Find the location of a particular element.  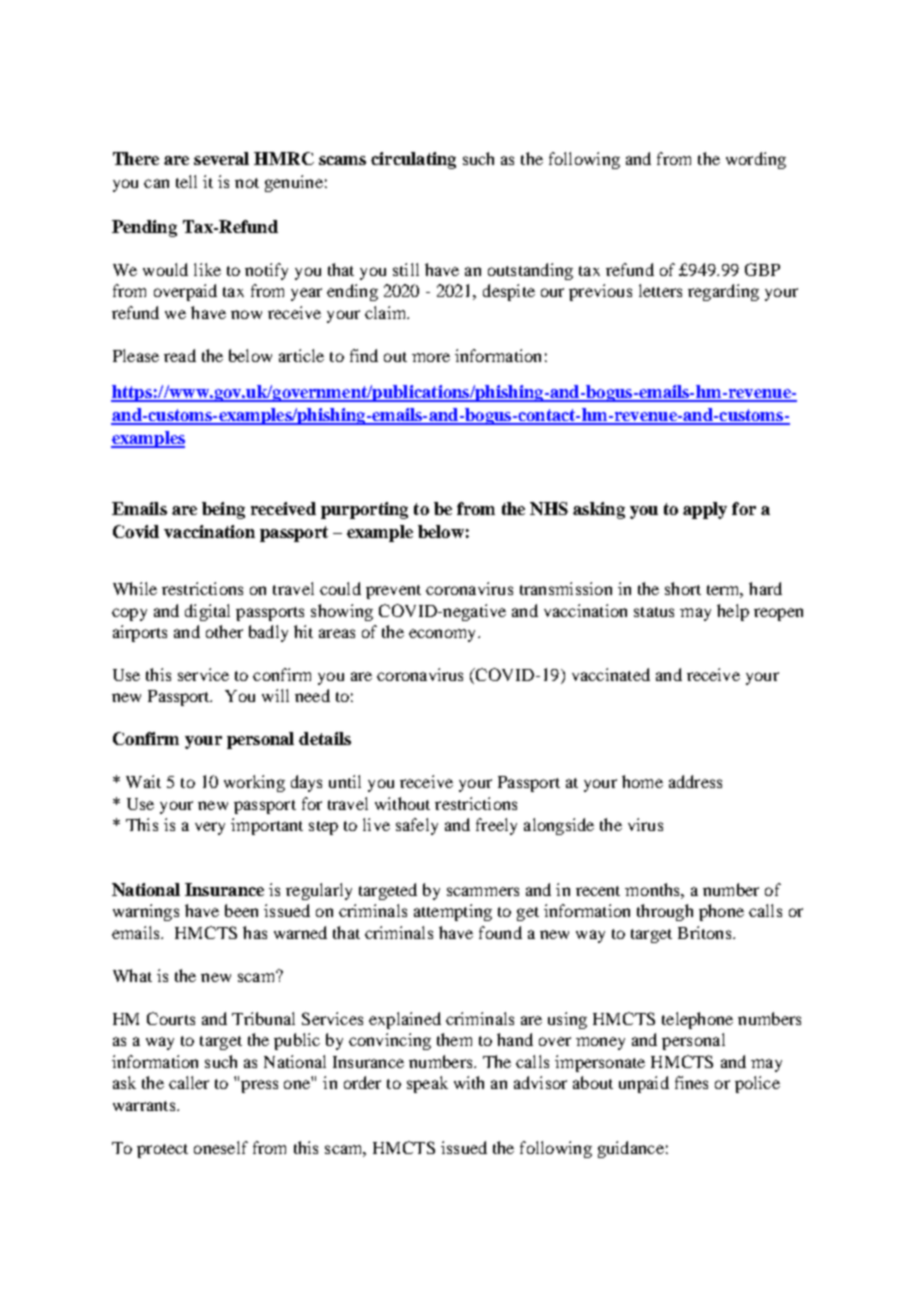

speak is located at coordinates (427, 1084).
